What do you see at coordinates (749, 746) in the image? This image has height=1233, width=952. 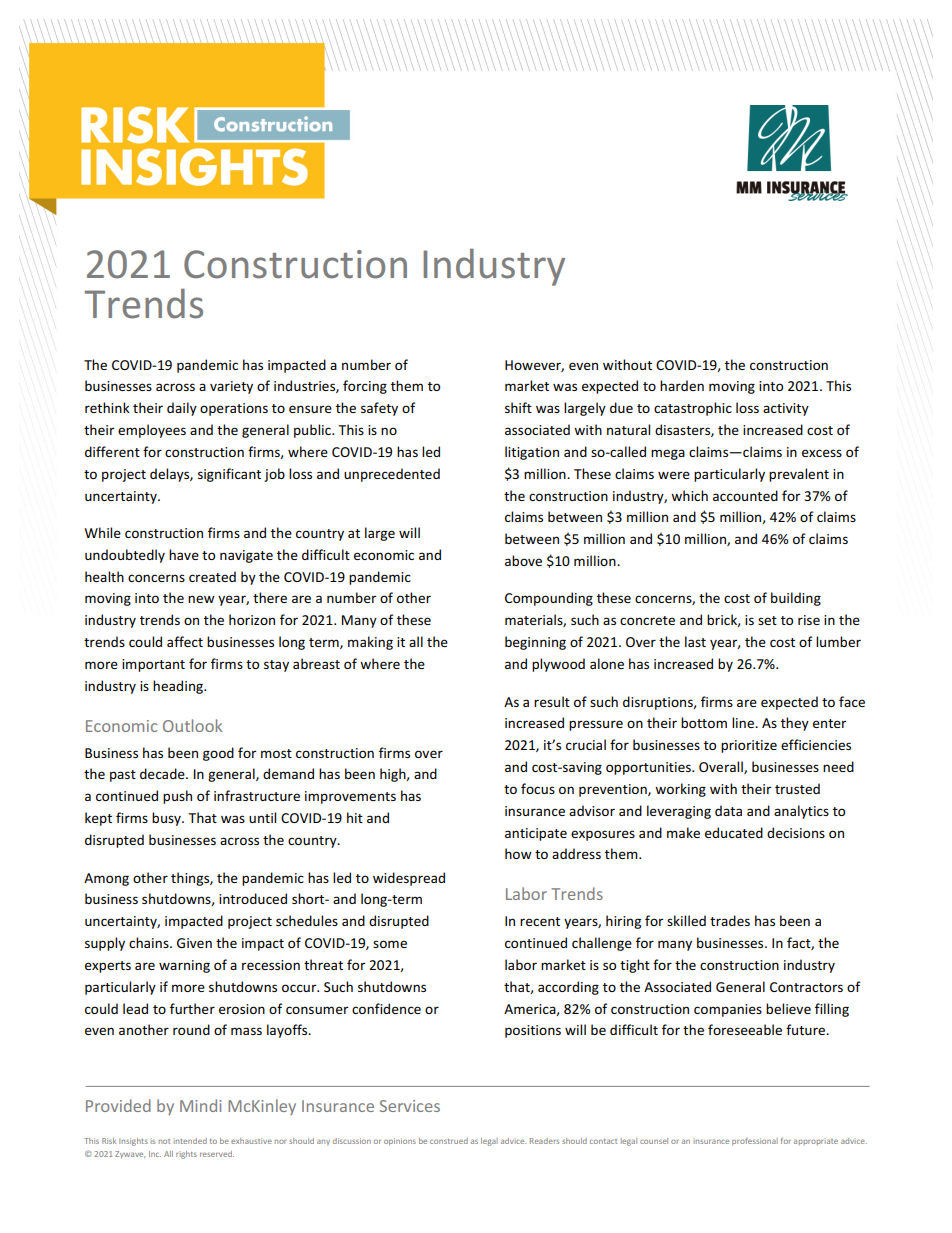 I see `prioritize` at bounding box center [749, 746].
